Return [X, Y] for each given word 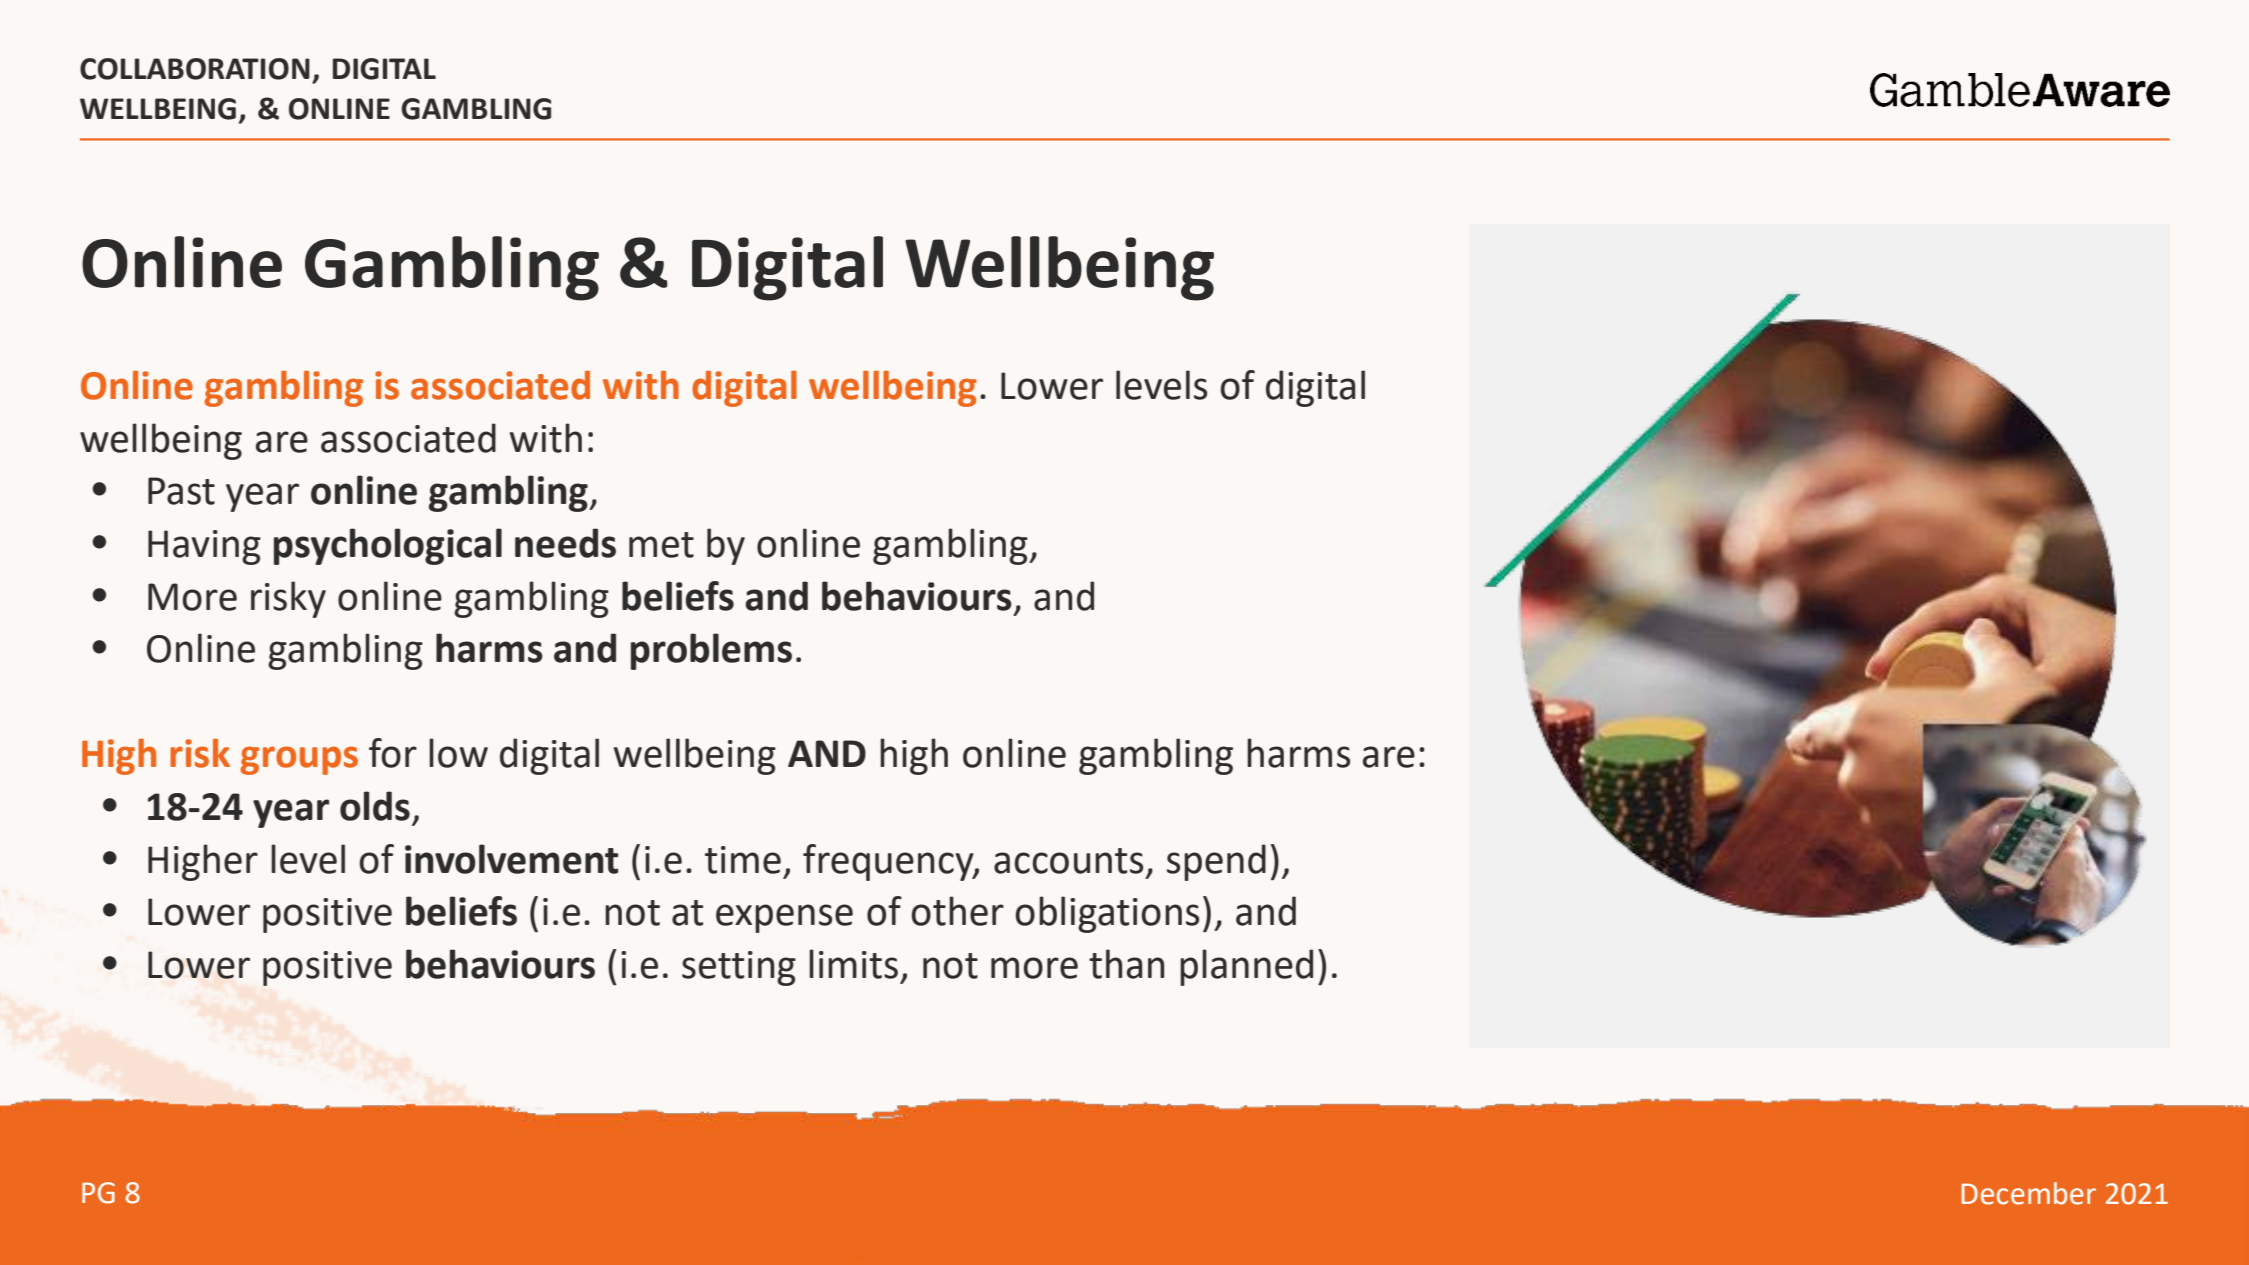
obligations [1107, 914]
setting [739, 968]
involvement [511, 859]
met [661, 545]
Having [204, 547]
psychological [388, 546]
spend [1216, 862]
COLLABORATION [195, 69]
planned [1246, 967]
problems [711, 651]
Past [181, 491]
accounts [1068, 861]
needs [565, 543]
